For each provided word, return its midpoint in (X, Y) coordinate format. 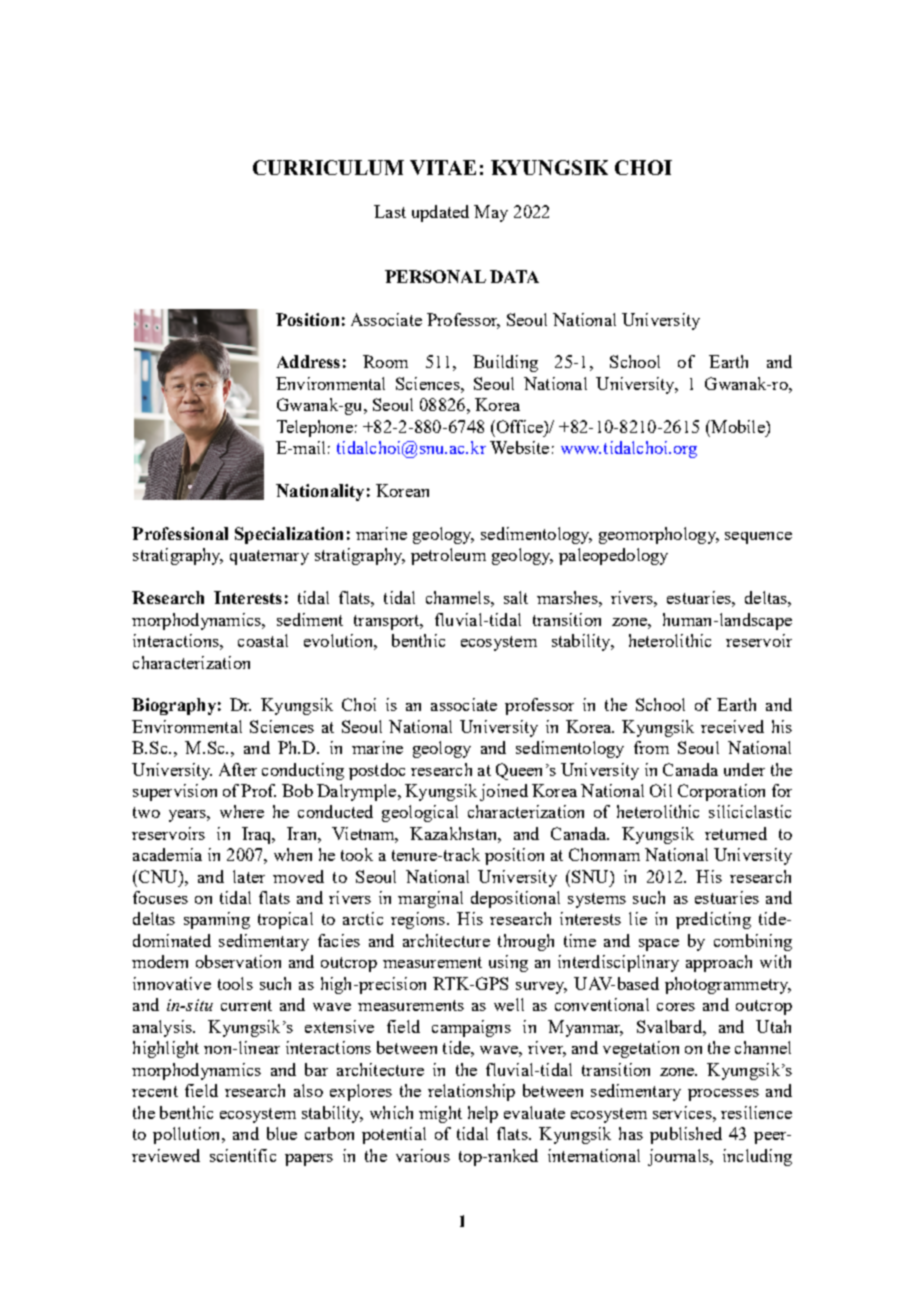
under (744, 769)
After (238, 769)
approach (719, 963)
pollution (188, 1135)
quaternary (269, 557)
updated (440, 213)
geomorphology (658, 535)
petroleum (448, 556)
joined (504, 792)
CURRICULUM (328, 167)
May (491, 213)
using (508, 963)
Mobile (738, 426)
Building (505, 363)
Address (308, 361)
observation (238, 961)
